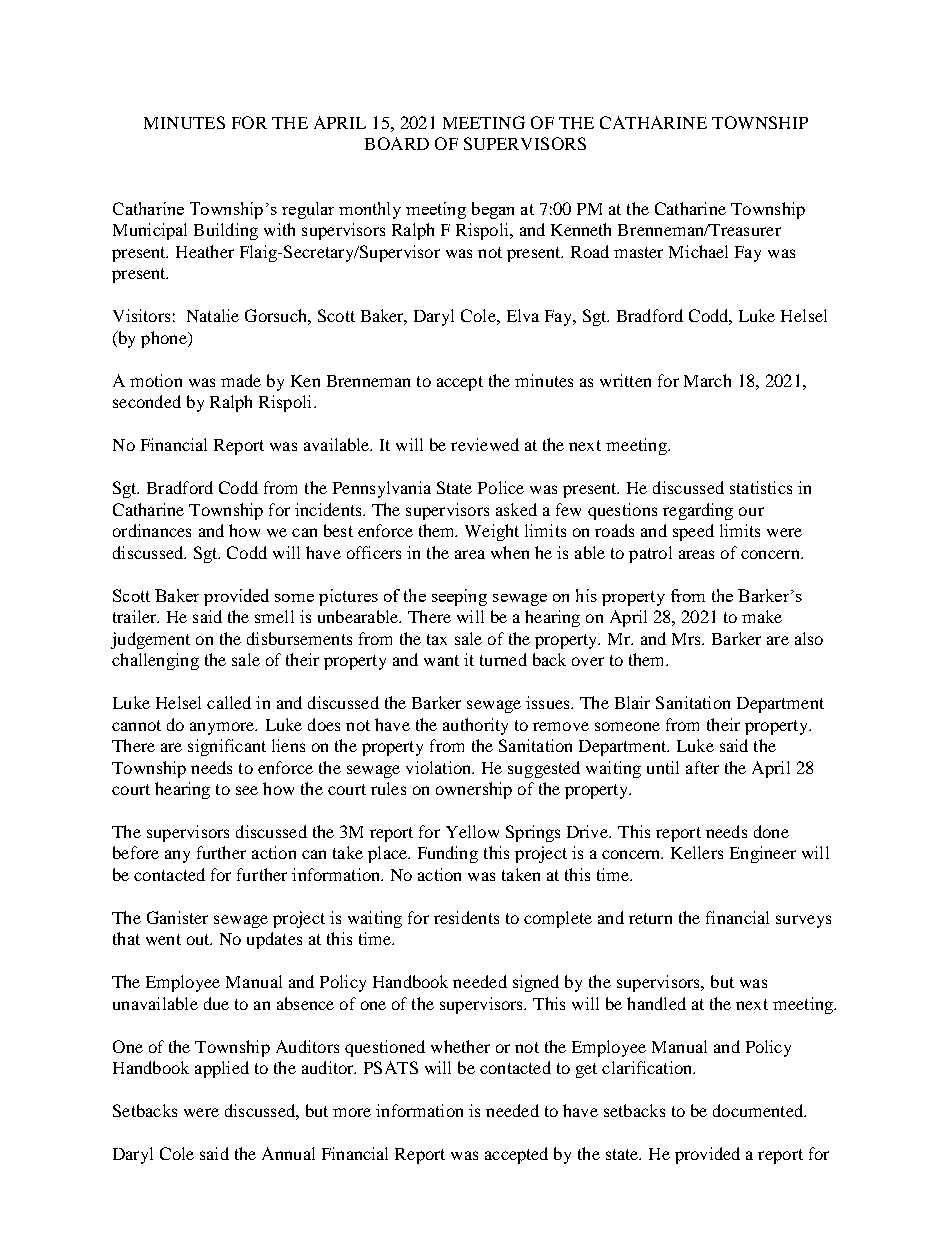 The width and height of the image is (952, 1233). Describe the element at coordinates (501, 487) in the image. I see `Police` at that location.
